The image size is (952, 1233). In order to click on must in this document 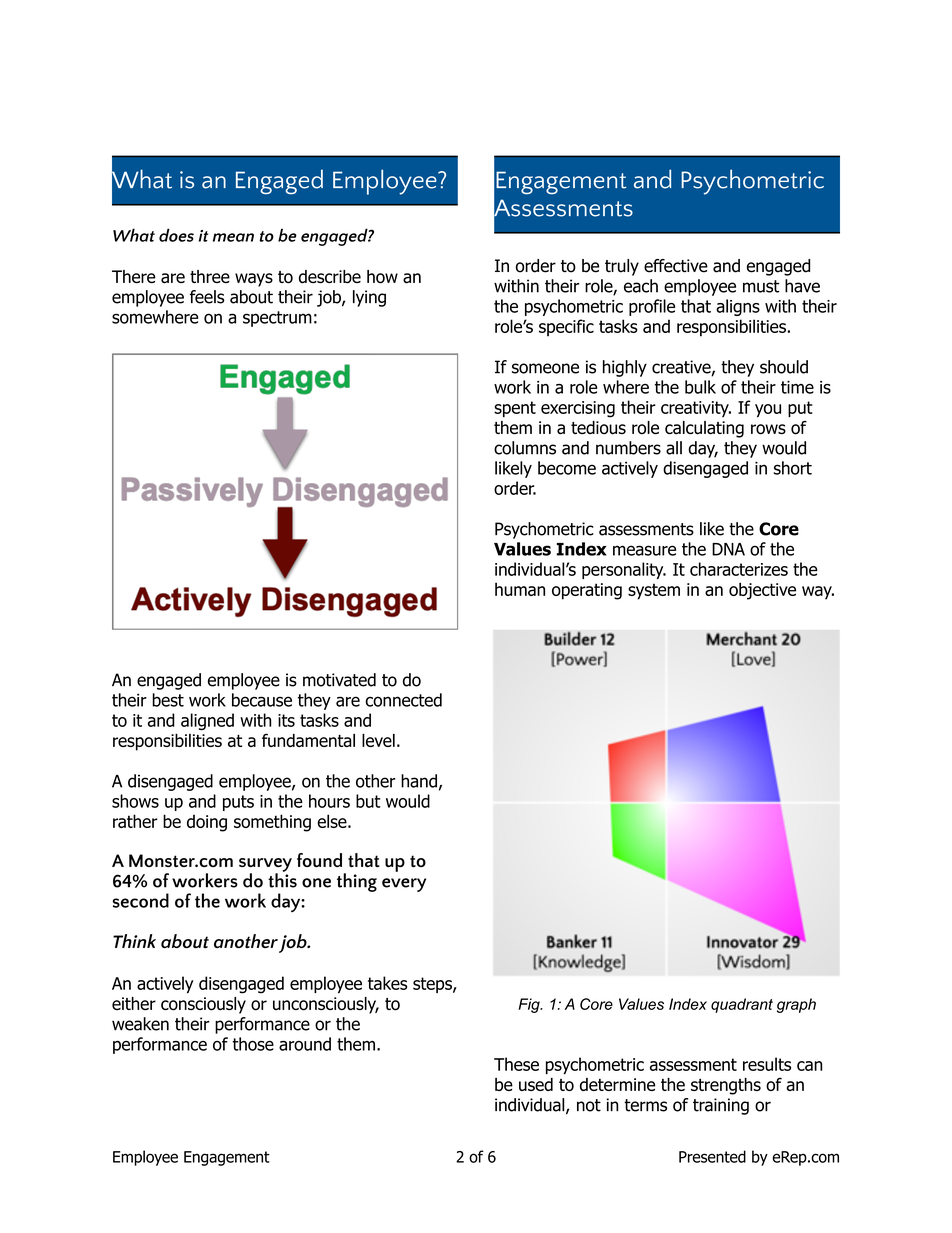, I will do `click(761, 286)`.
